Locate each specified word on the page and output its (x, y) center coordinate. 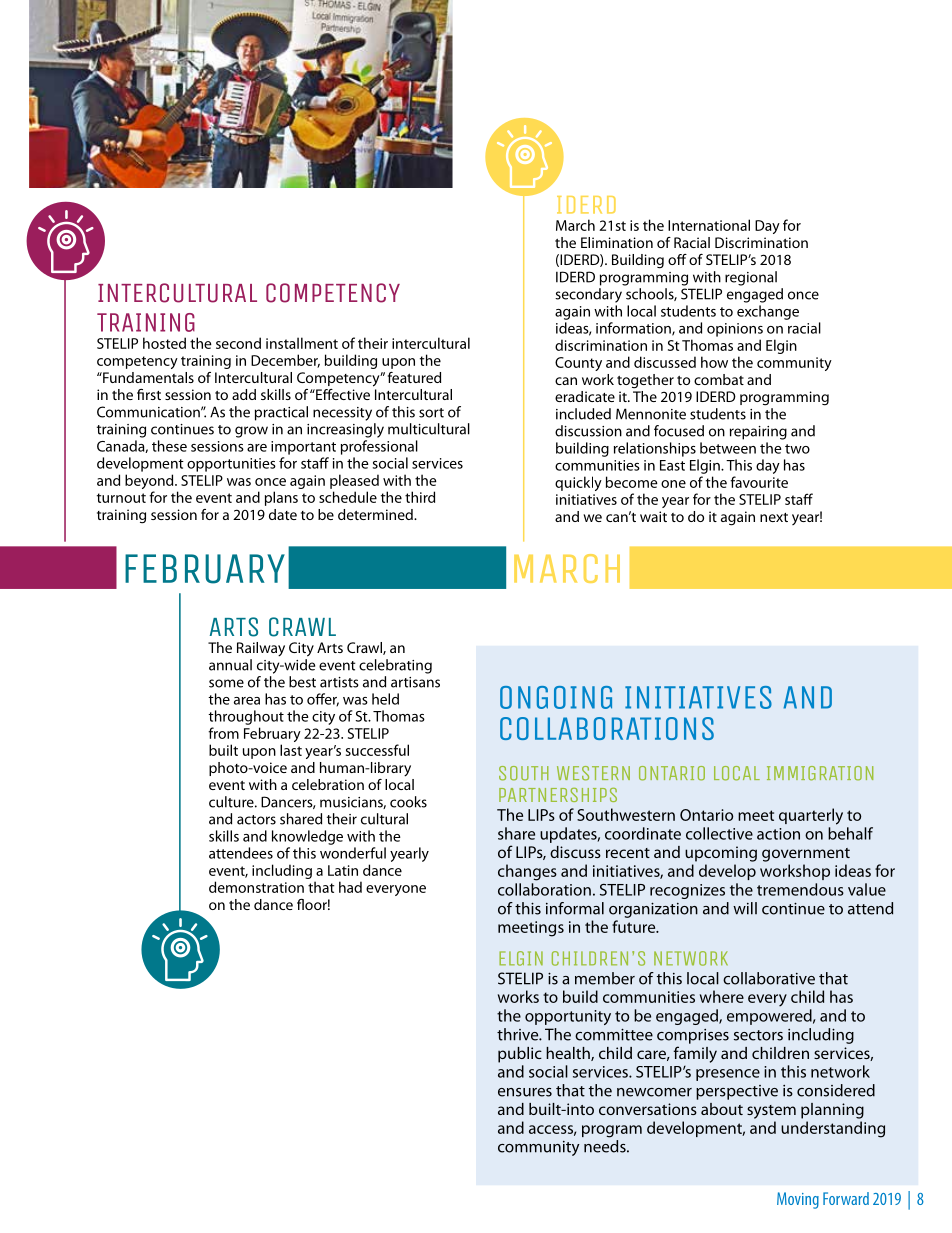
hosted (164, 343)
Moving (798, 1200)
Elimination (617, 242)
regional (751, 278)
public (520, 1055)
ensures (525, 1092)
